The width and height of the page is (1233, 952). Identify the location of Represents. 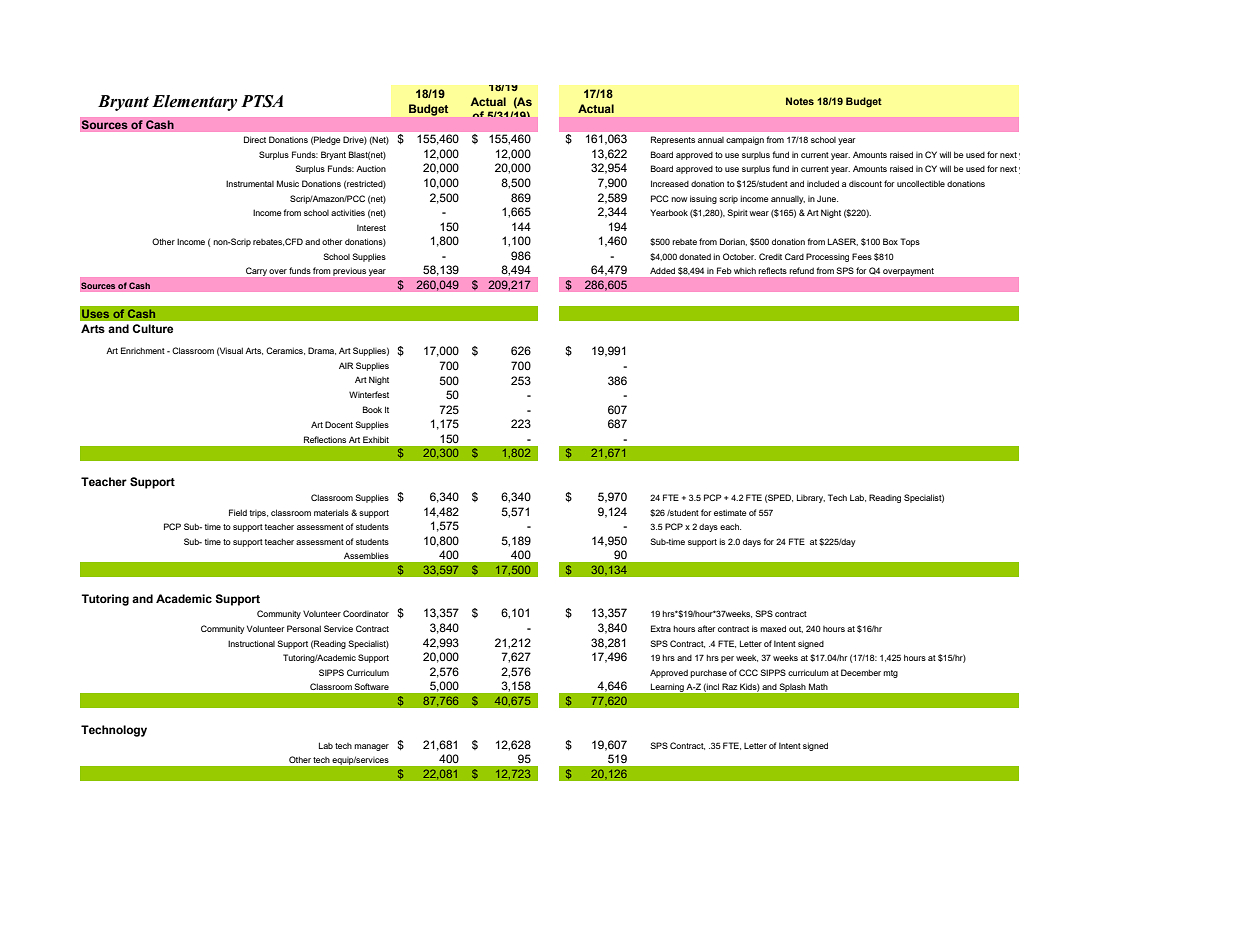
(673, 140).
